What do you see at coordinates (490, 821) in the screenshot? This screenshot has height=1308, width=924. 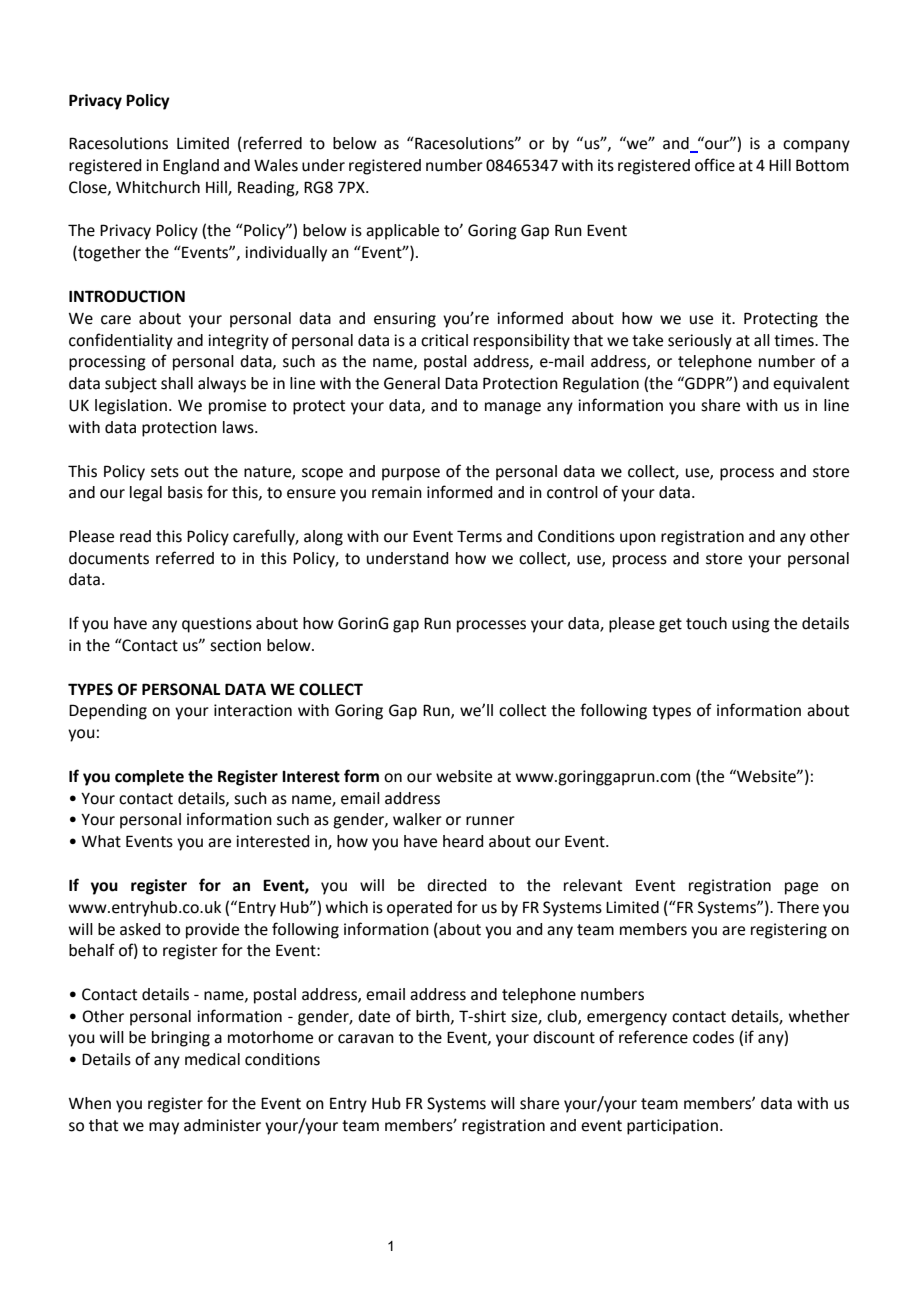 I see `runner` at bounding box center [490, 821].
